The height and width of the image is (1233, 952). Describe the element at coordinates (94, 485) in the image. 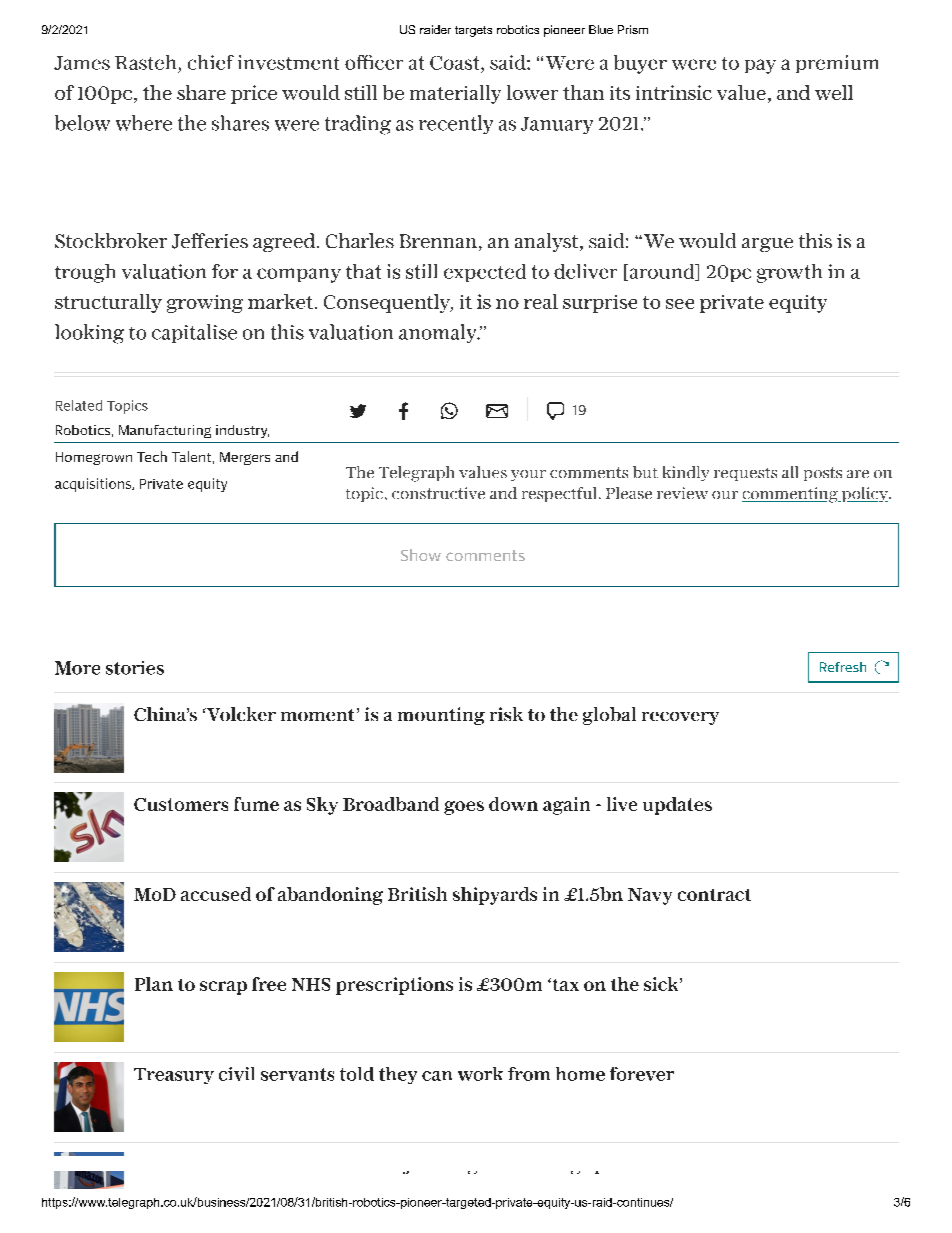

I see `acquisitions` at that location.
